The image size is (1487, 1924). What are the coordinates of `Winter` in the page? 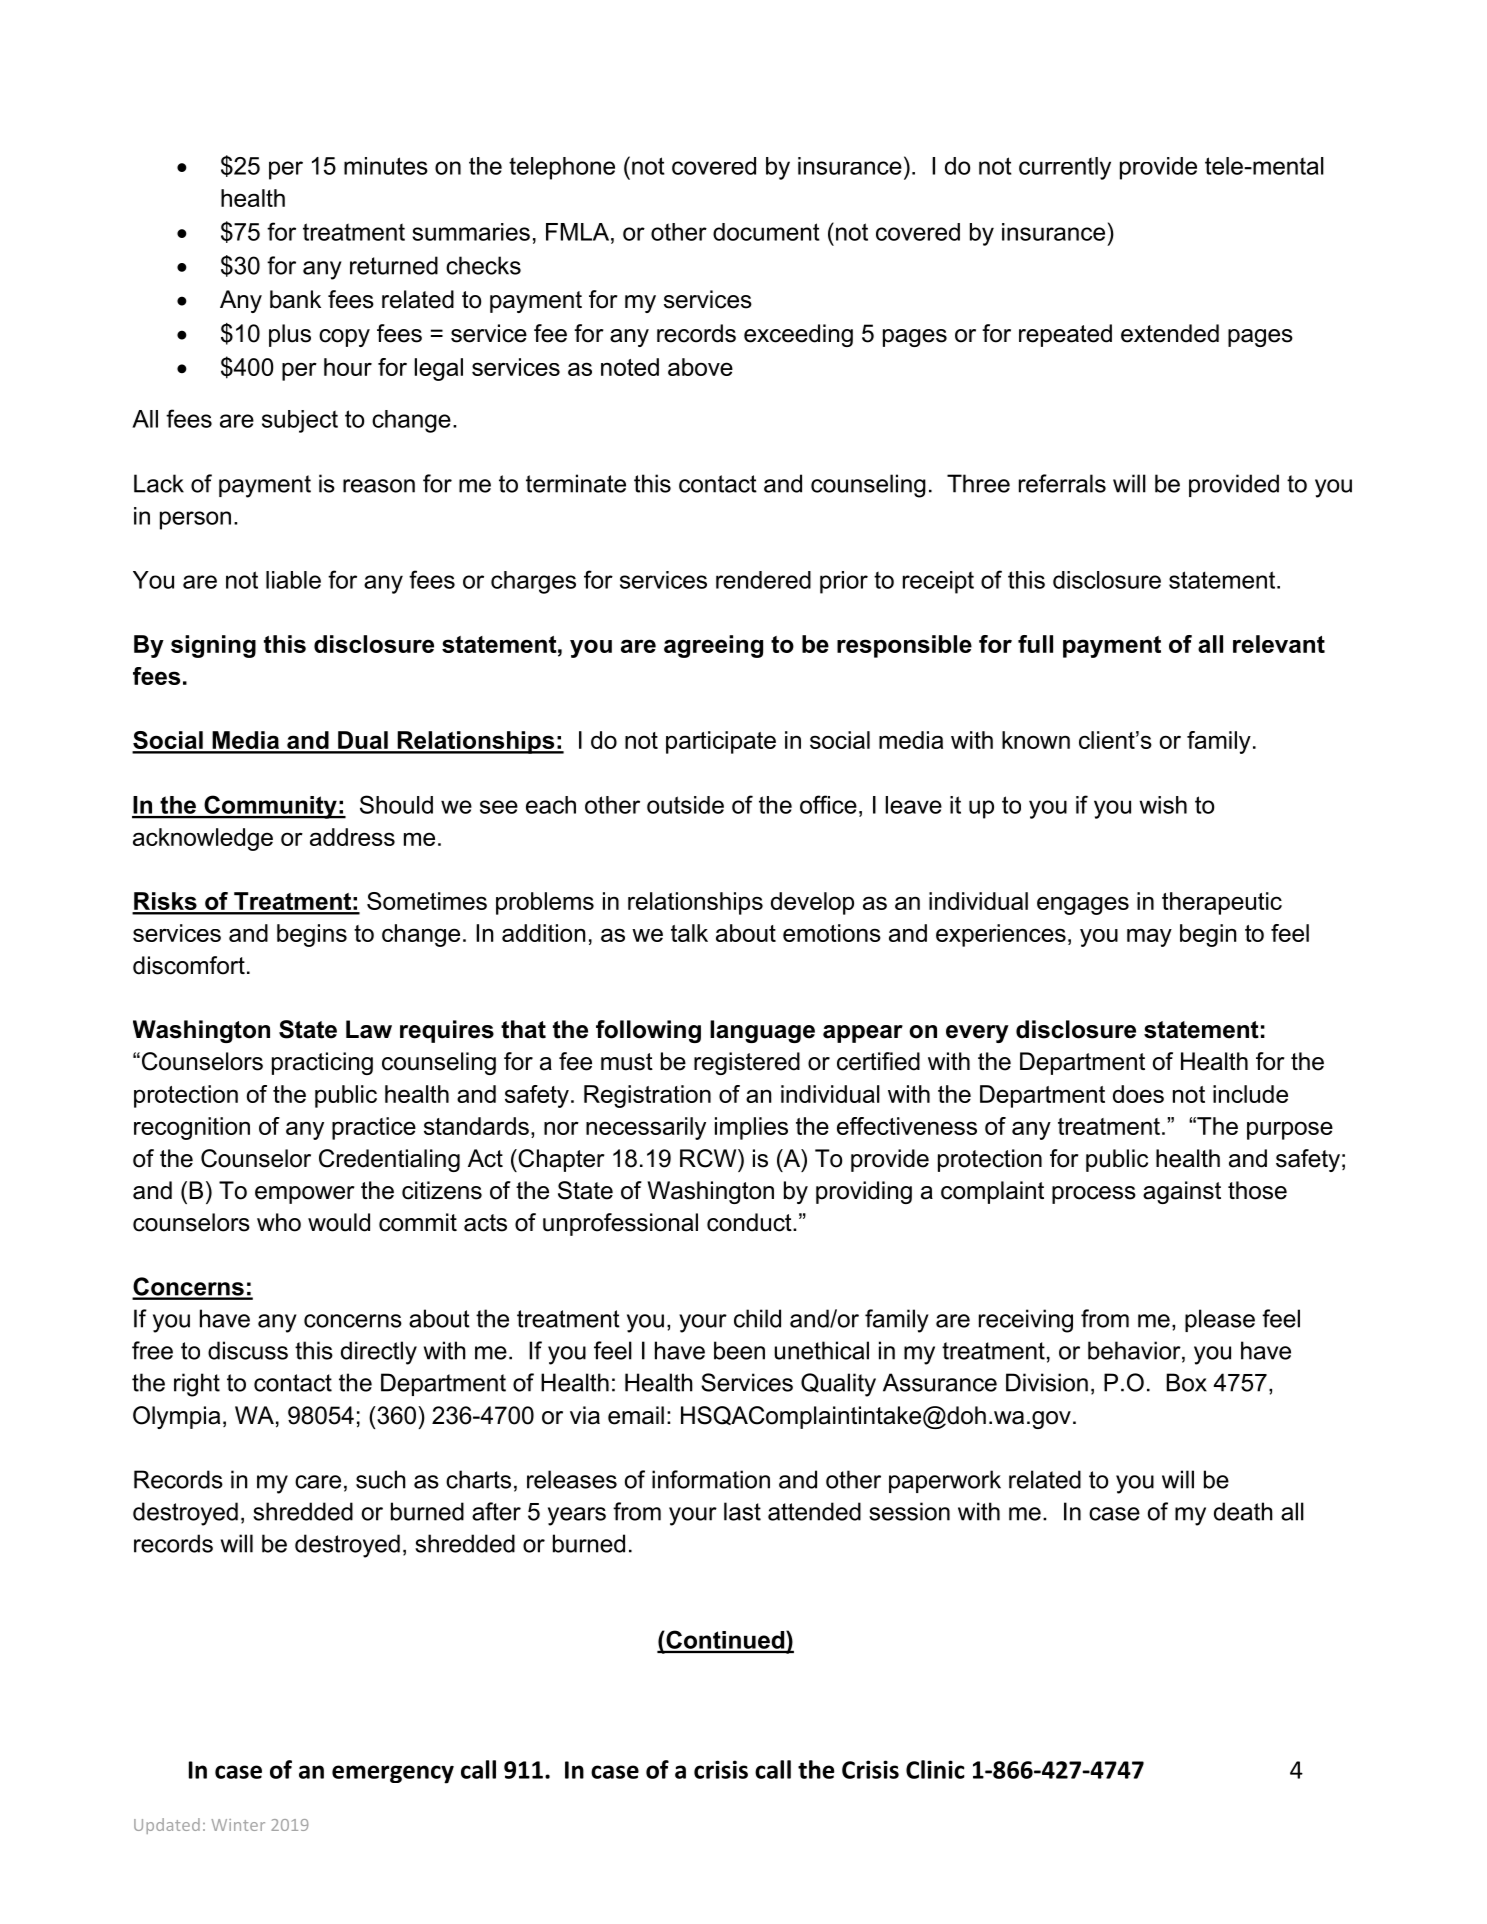 It's located at (238, 1825).
